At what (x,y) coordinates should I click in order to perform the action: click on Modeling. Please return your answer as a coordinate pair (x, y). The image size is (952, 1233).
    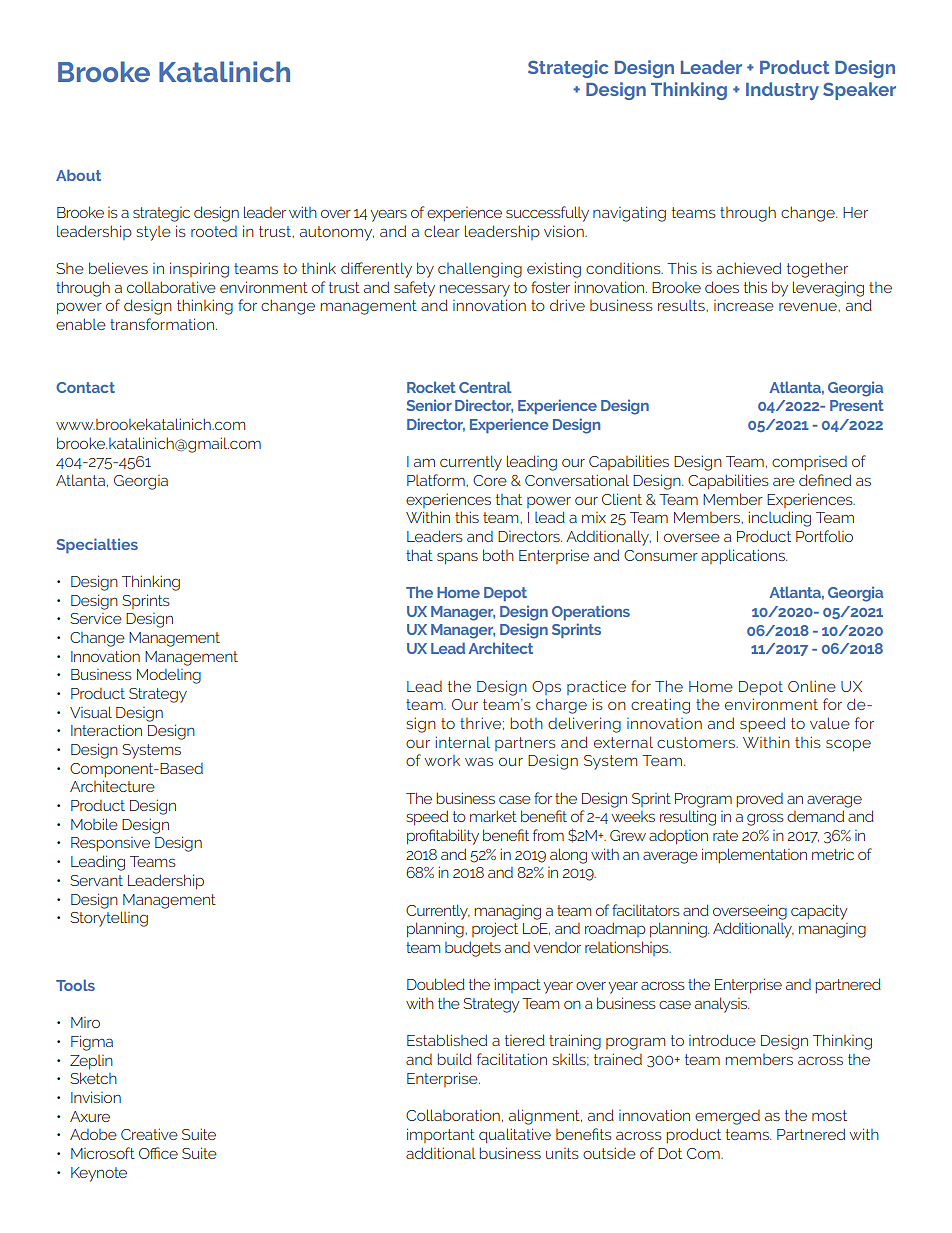
    Looking at the image, I should click on (169, 676).
